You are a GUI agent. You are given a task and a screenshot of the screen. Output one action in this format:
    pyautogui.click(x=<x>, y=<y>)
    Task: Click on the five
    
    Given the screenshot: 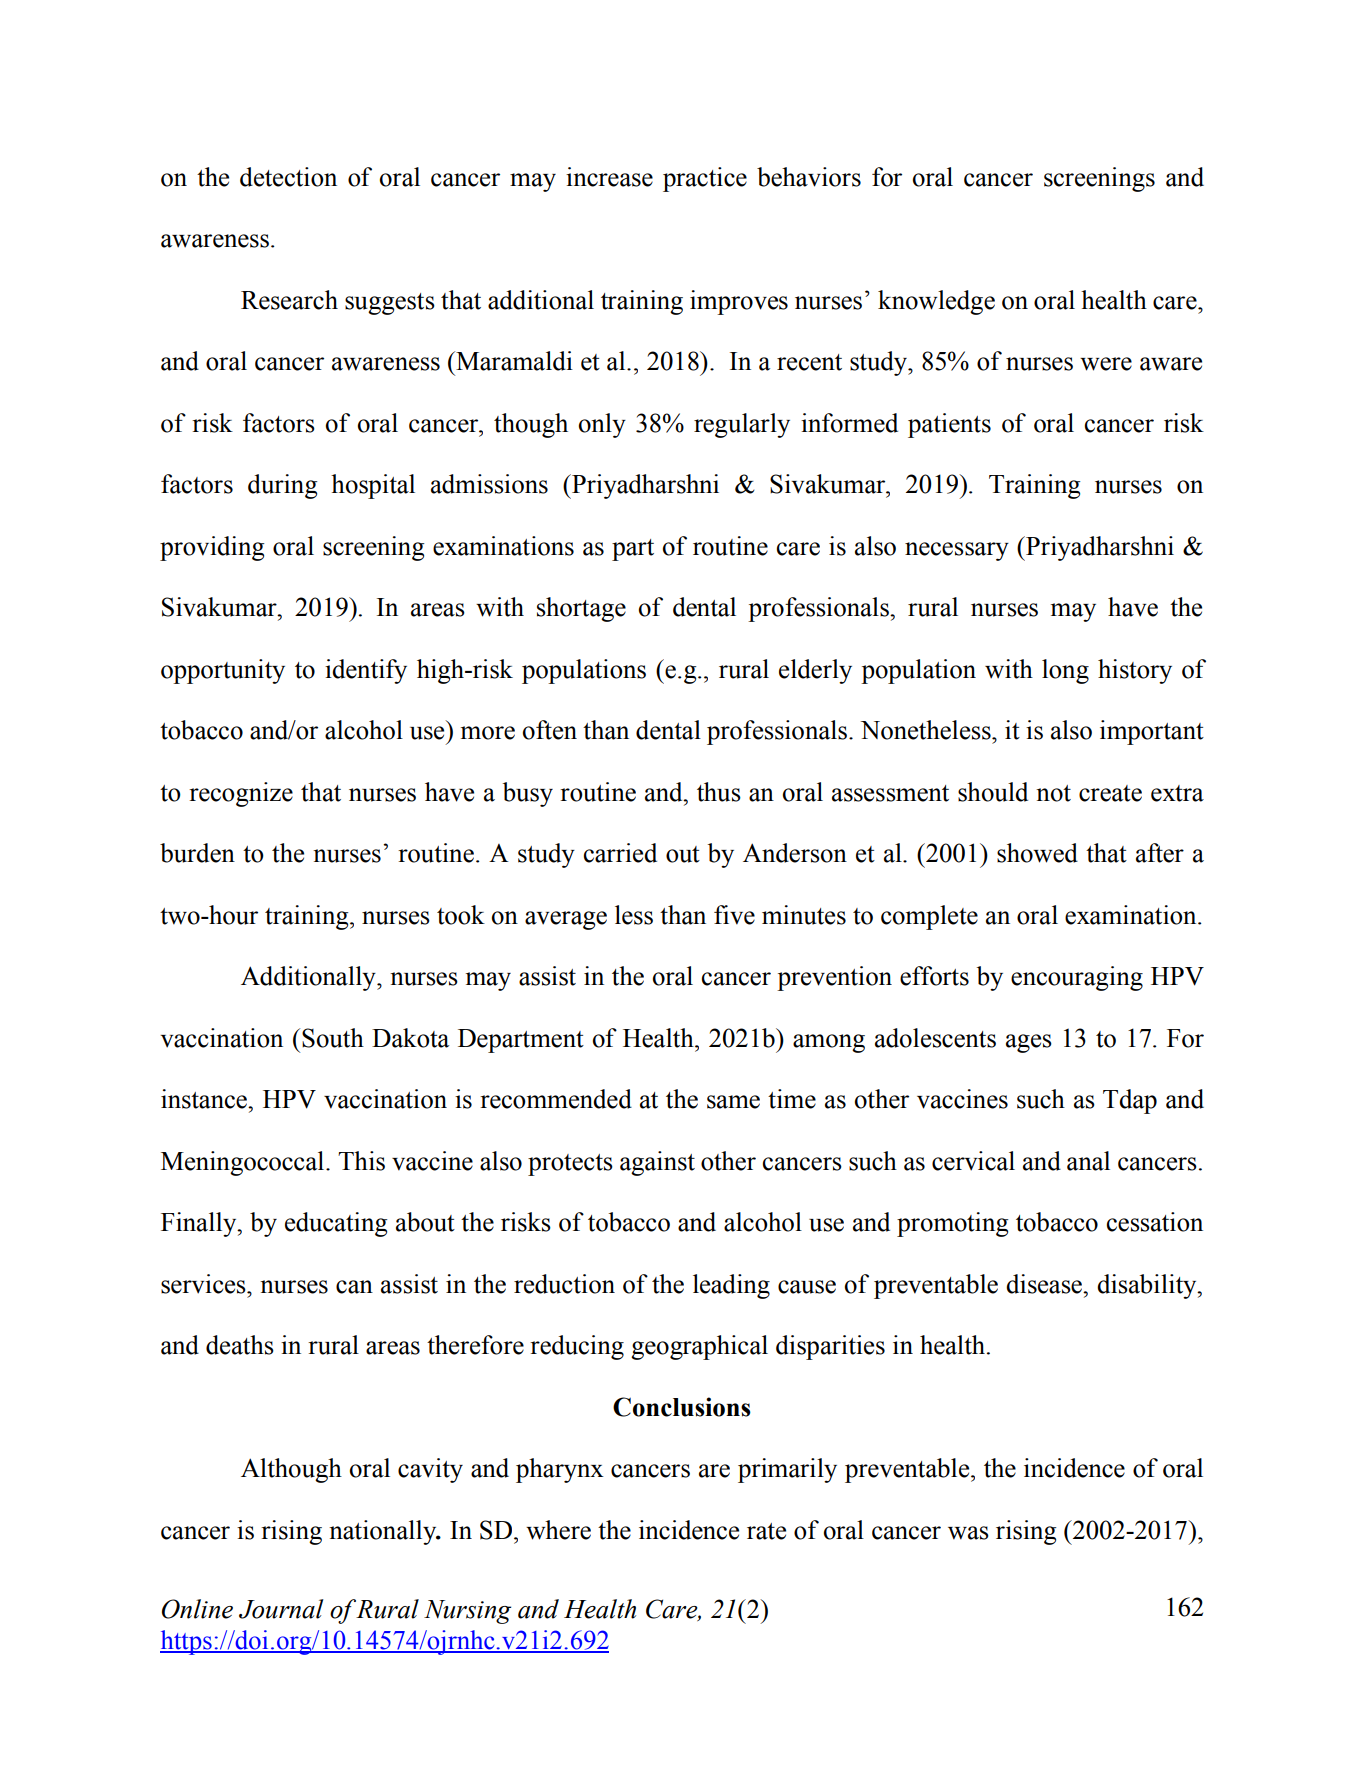 What is the action you would take?
    pyautogui.click(x=734, y=915)
